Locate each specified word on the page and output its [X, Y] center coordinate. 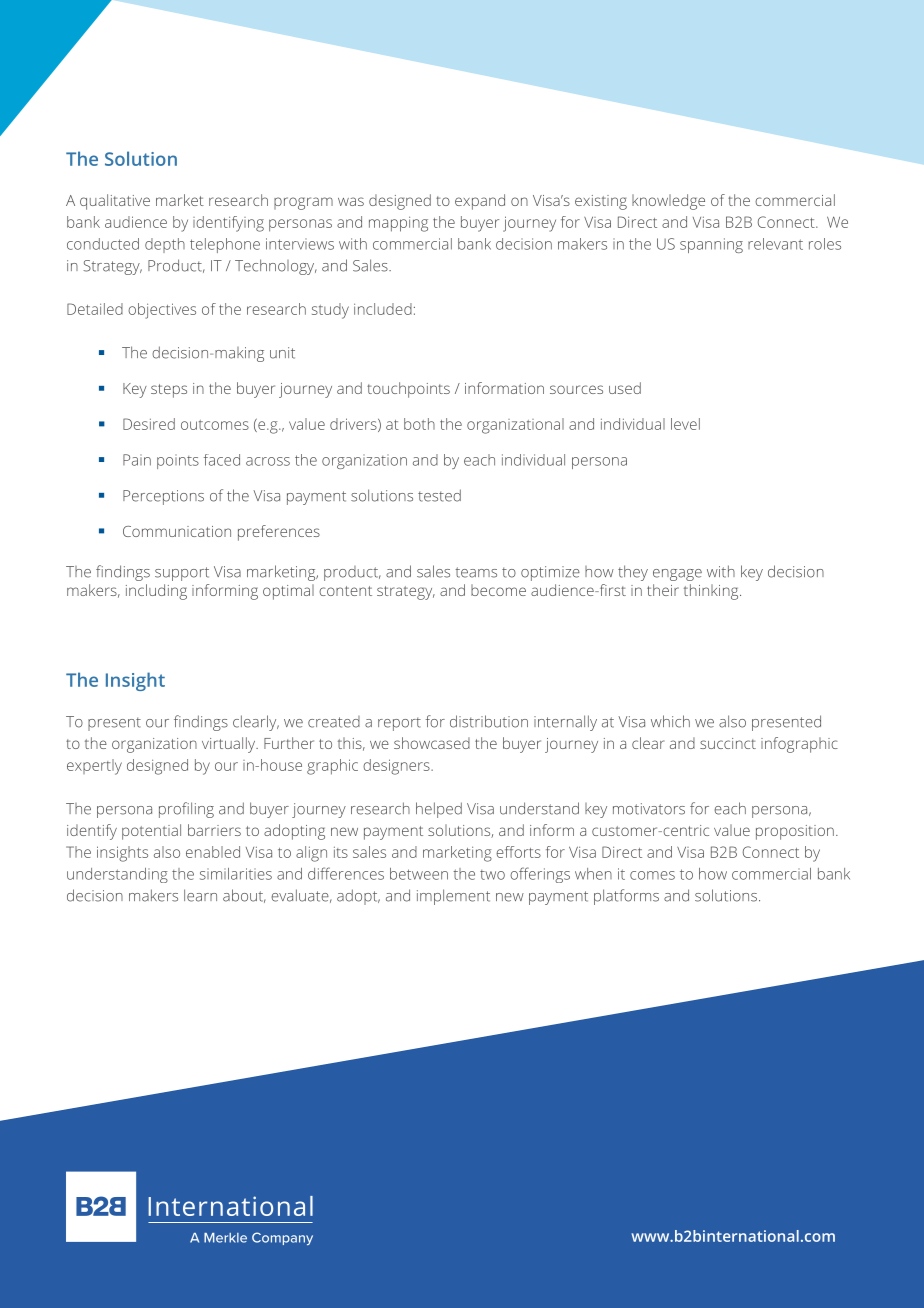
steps [169, 391]
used [625, 388]
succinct [728, 743]
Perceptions [163, 497]
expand [480, 202]
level [685, 424]
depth [165, 245]
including [156, 592]
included [383, 309]
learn [200, 895]
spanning [711, 245]
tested [439, 495]
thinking [712, 592]
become [498, 590]
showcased [432, 743]
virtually [230, 745]
